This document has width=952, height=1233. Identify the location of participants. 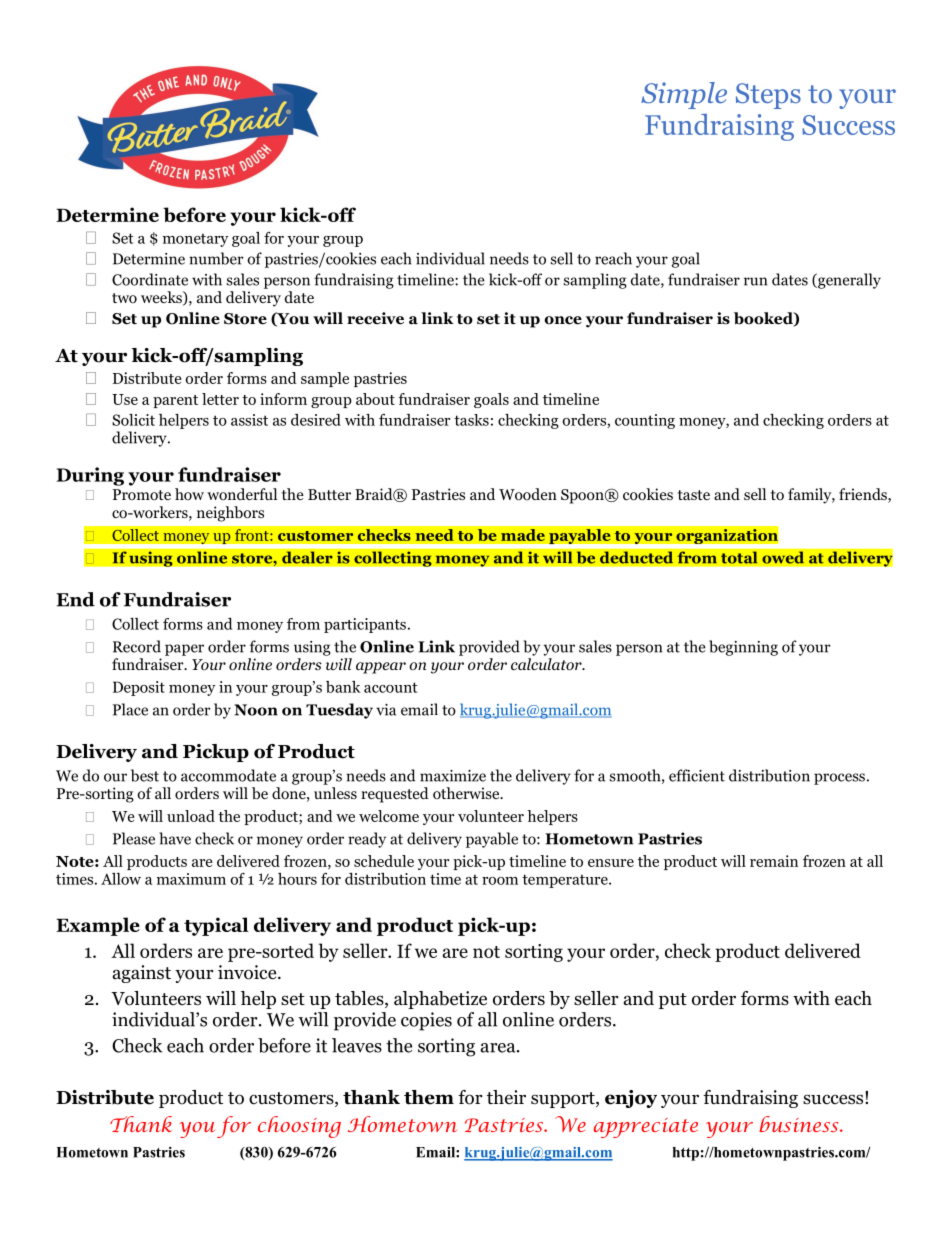
(365, 625).
